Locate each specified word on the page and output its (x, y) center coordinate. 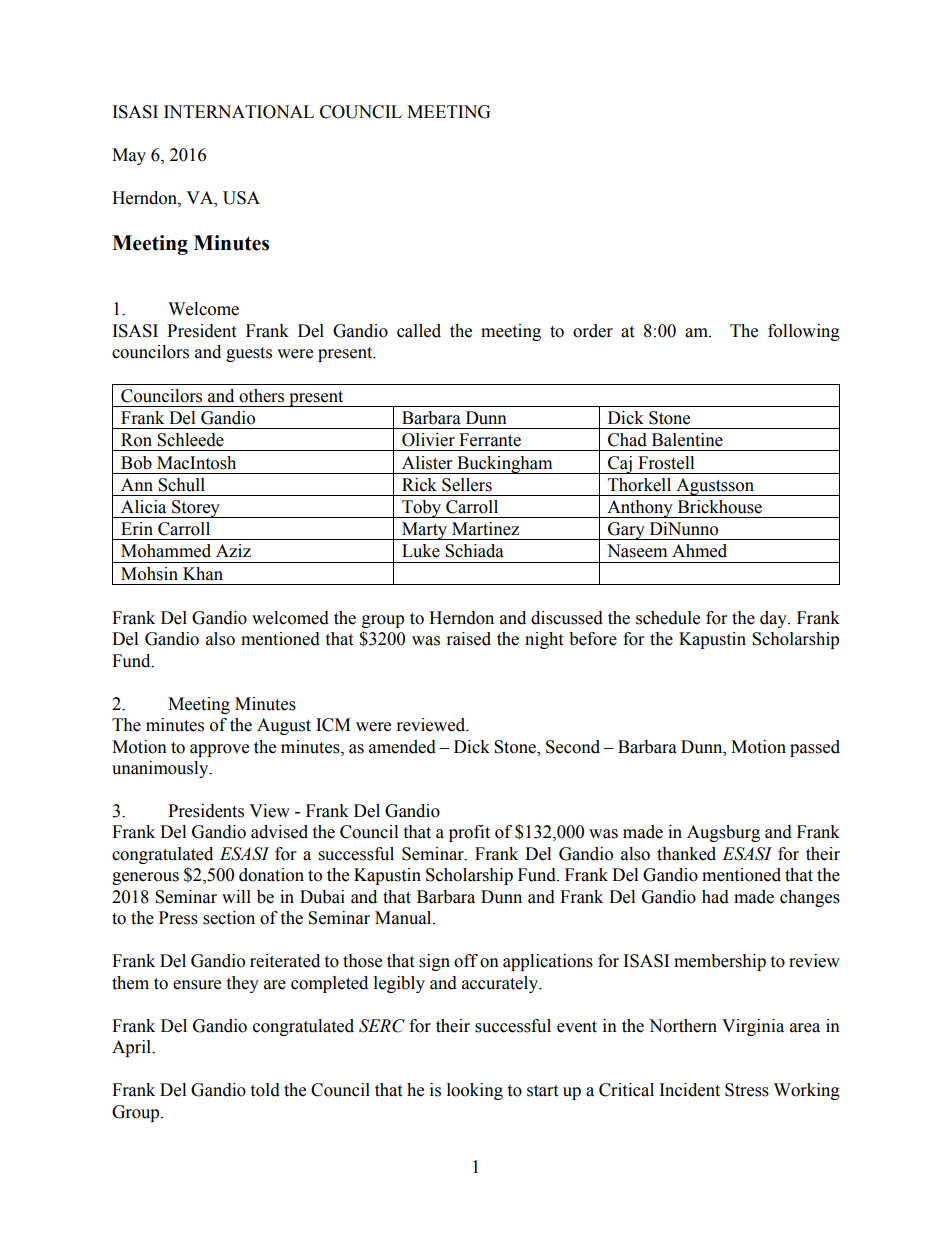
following (804, 332)
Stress (747, 1090)
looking (475, 1091)
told (265, 1090)
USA (241, 198)
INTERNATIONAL (239, 112)
